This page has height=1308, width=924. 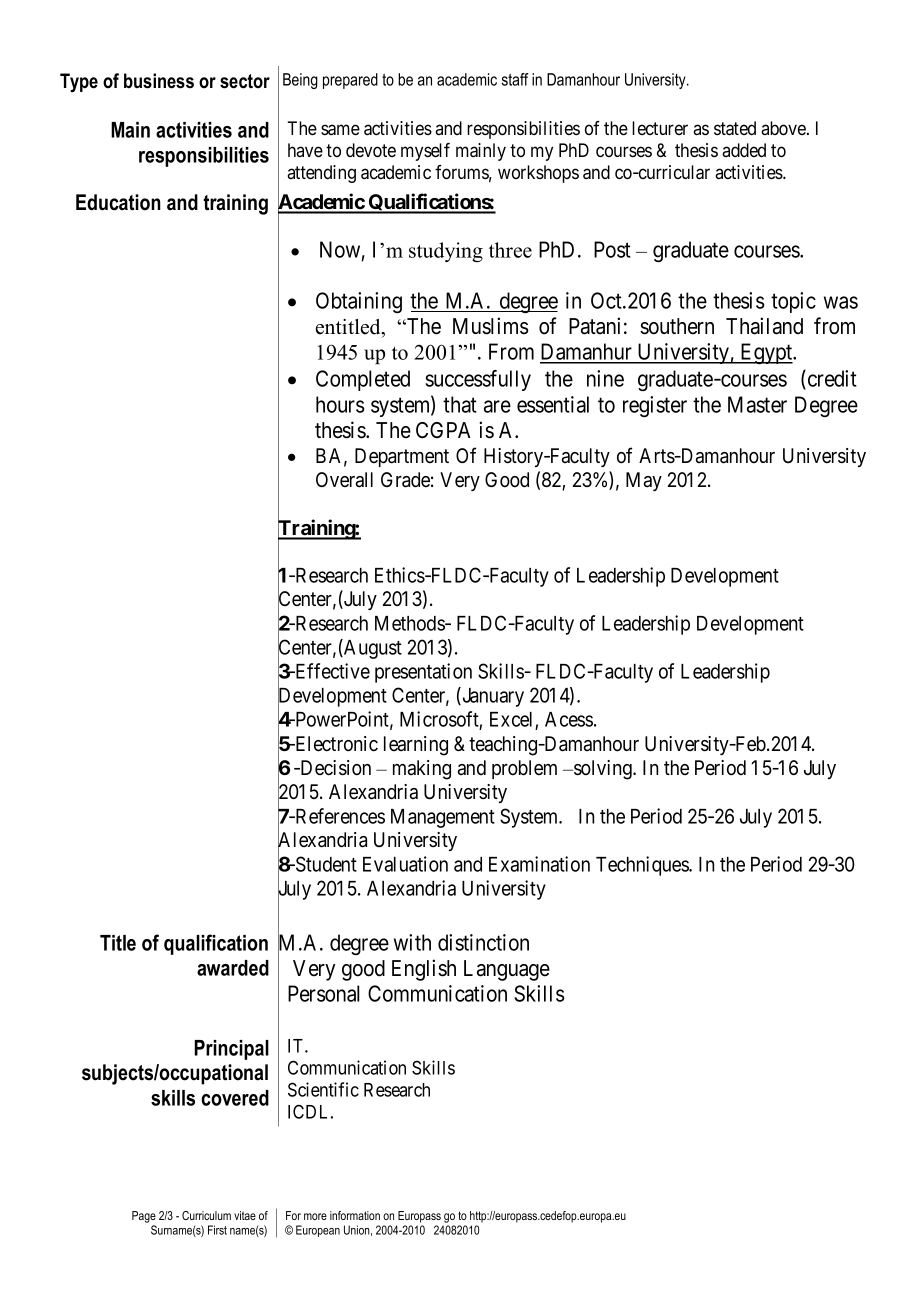 I want to click on stated, so click(x=735, y=128).
